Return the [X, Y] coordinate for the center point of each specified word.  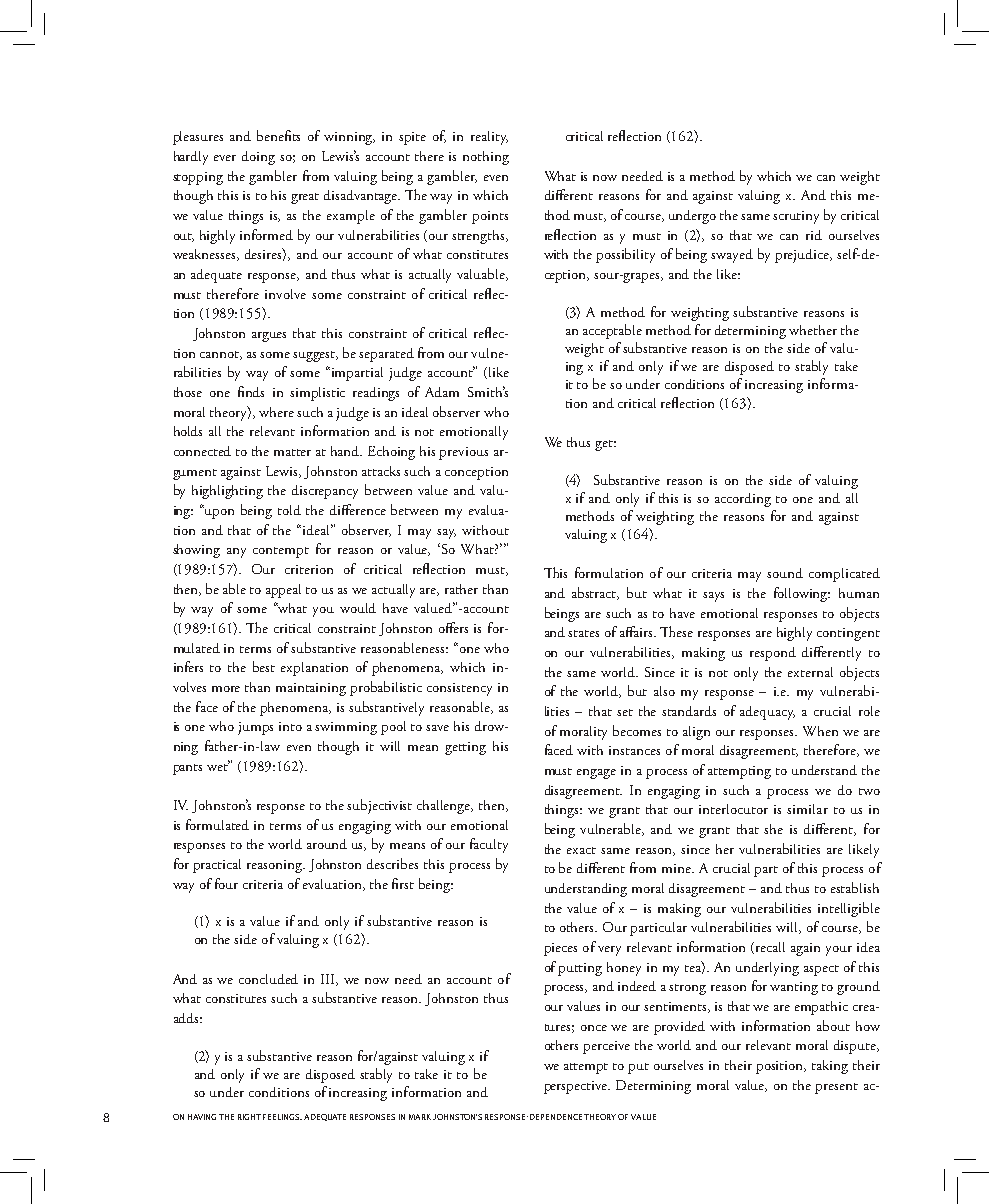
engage [596, 774]
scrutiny [796, 217]
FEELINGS [282, 1117]
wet [218, 766]
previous [463, 453]
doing [258, 158]
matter [292, 452]
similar [807, 809]
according [743, 500]
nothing [486, 158]
